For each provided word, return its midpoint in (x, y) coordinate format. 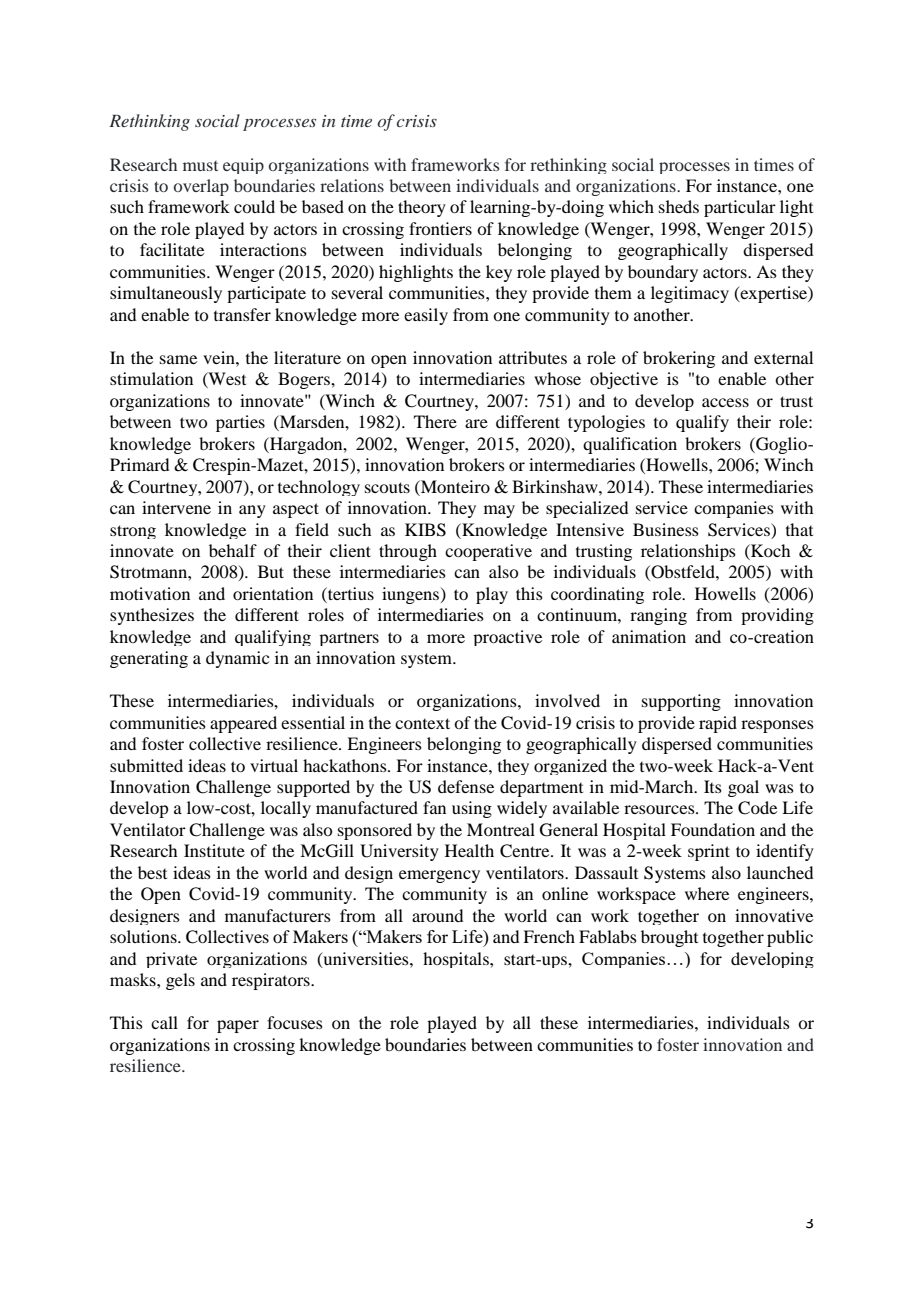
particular (740, 208)
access (725, 402)
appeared (243, 724)
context (422, 723)
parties (240, 423)
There (435, 421)
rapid (718, 724)
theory (422, 208)
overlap (201, 187)
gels (180, 981)
